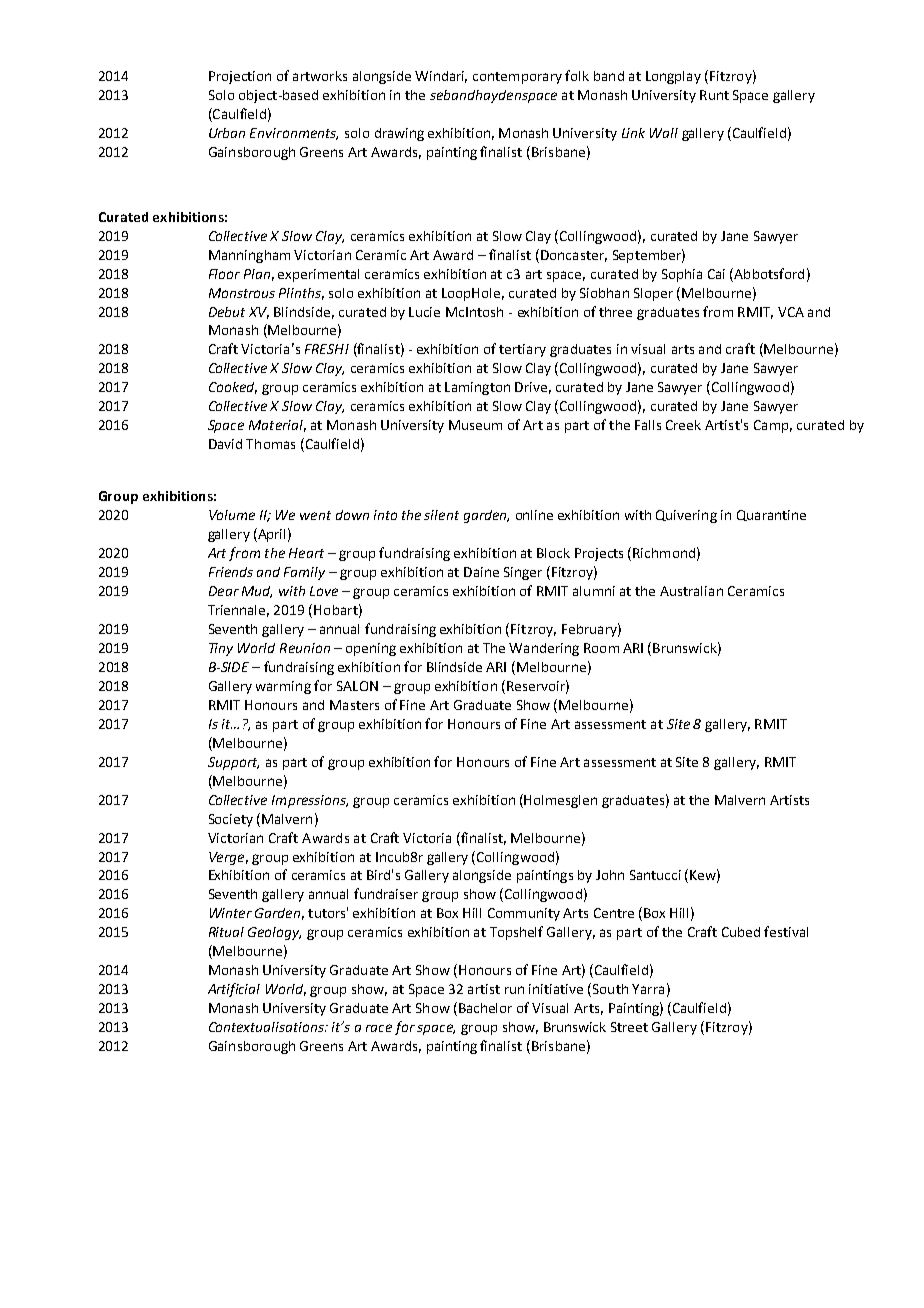  What do you see at coordinates (691, 591) in the screenshot?
I see `Australian` at bounding box center [691, 591].
